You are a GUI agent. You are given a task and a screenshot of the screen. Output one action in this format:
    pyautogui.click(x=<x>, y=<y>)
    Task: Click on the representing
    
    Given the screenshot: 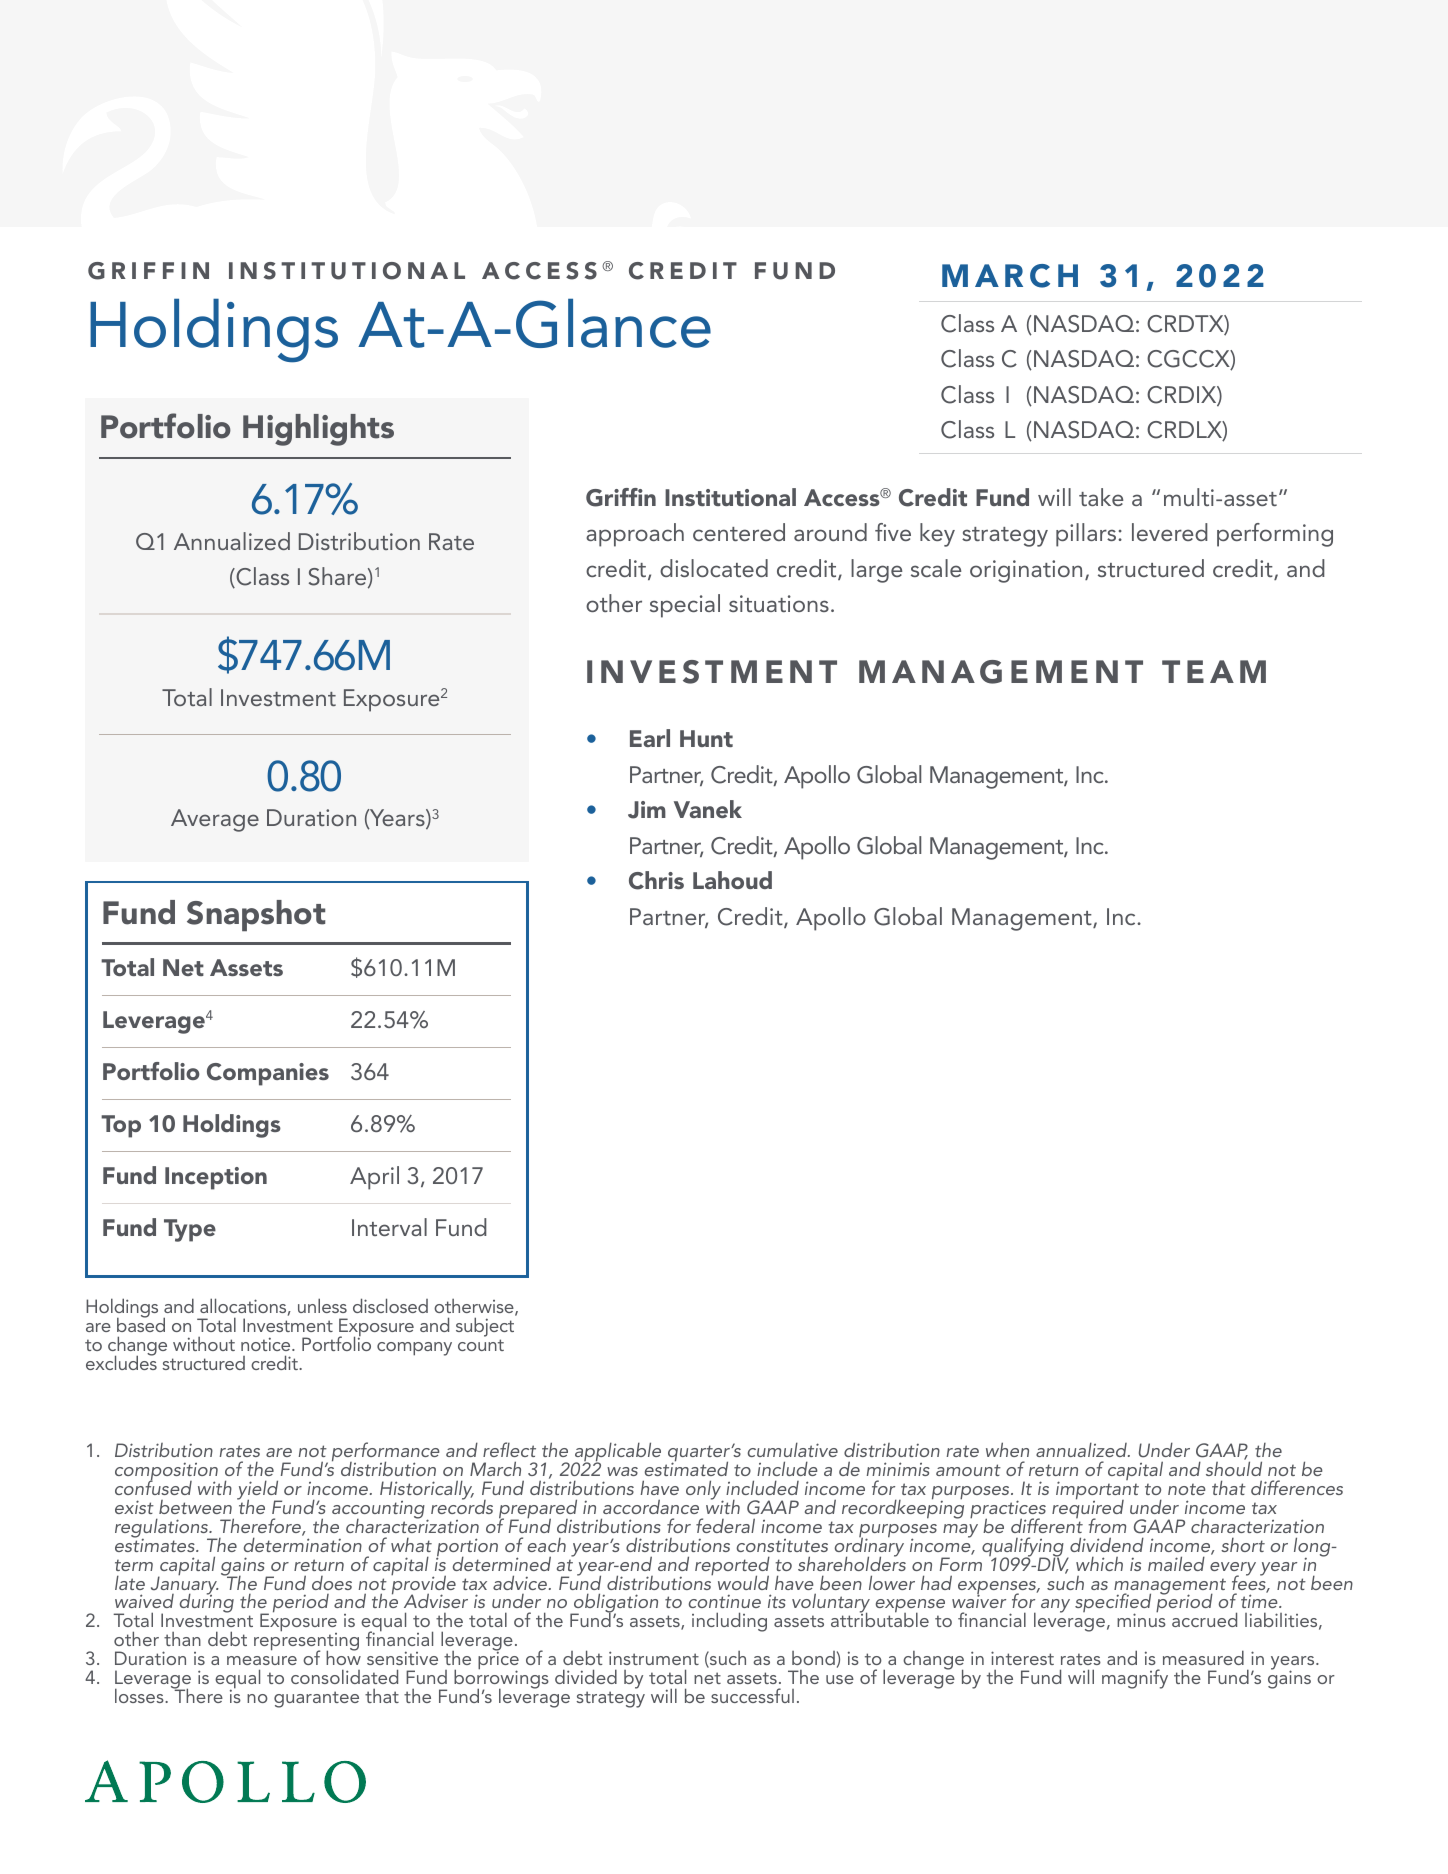 What is the action you would take?
    pyautogui.click(x=306, y=1642)
